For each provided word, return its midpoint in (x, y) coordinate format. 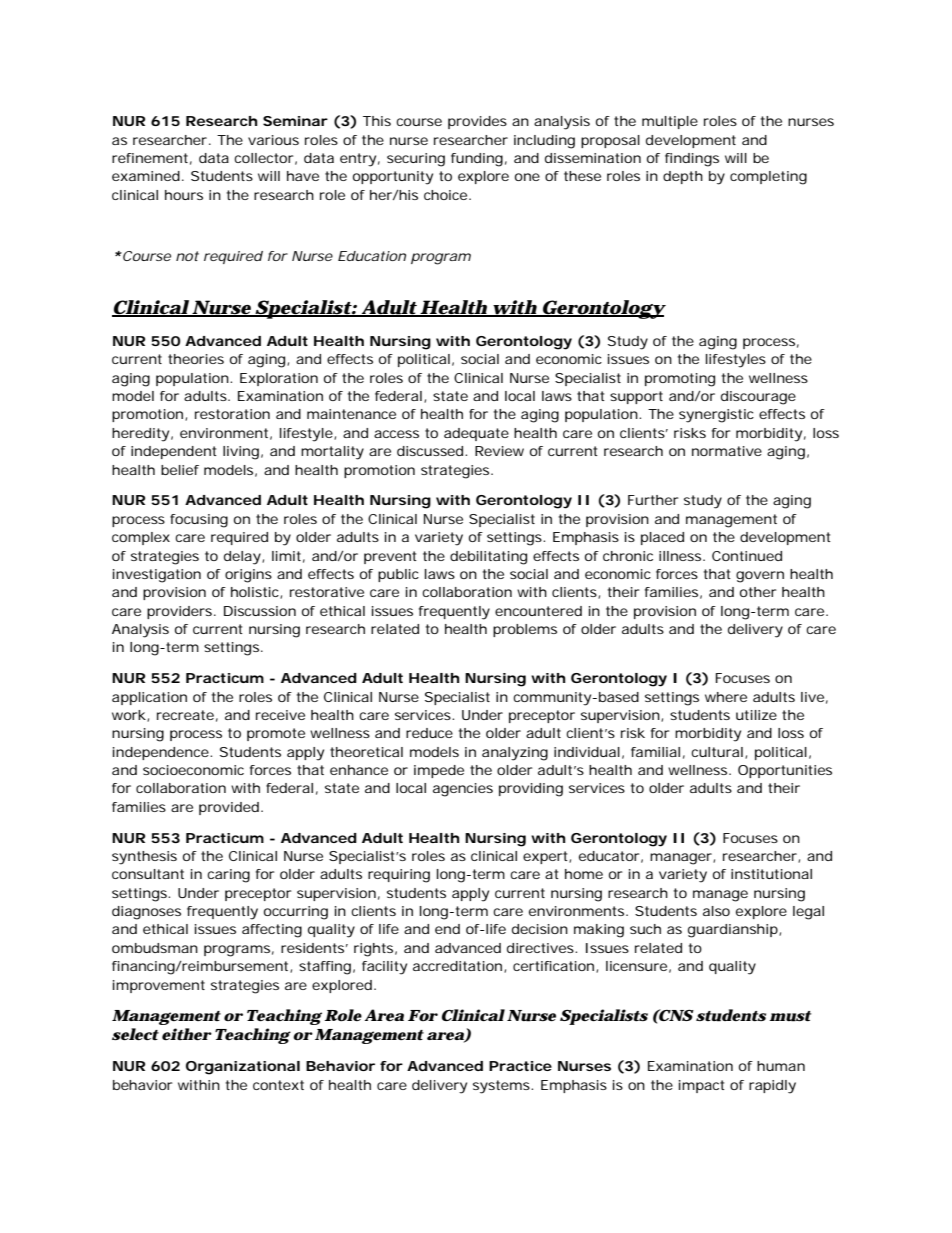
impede (439, 771)
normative (727, 451)
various (273, 140)
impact (702, 1086)
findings (692, 160)
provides (477, 122)
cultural (717, 752)
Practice (520, 1066)
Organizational (243, 1068)
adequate (476, 434)
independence (162, 753)
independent (174, 452)
